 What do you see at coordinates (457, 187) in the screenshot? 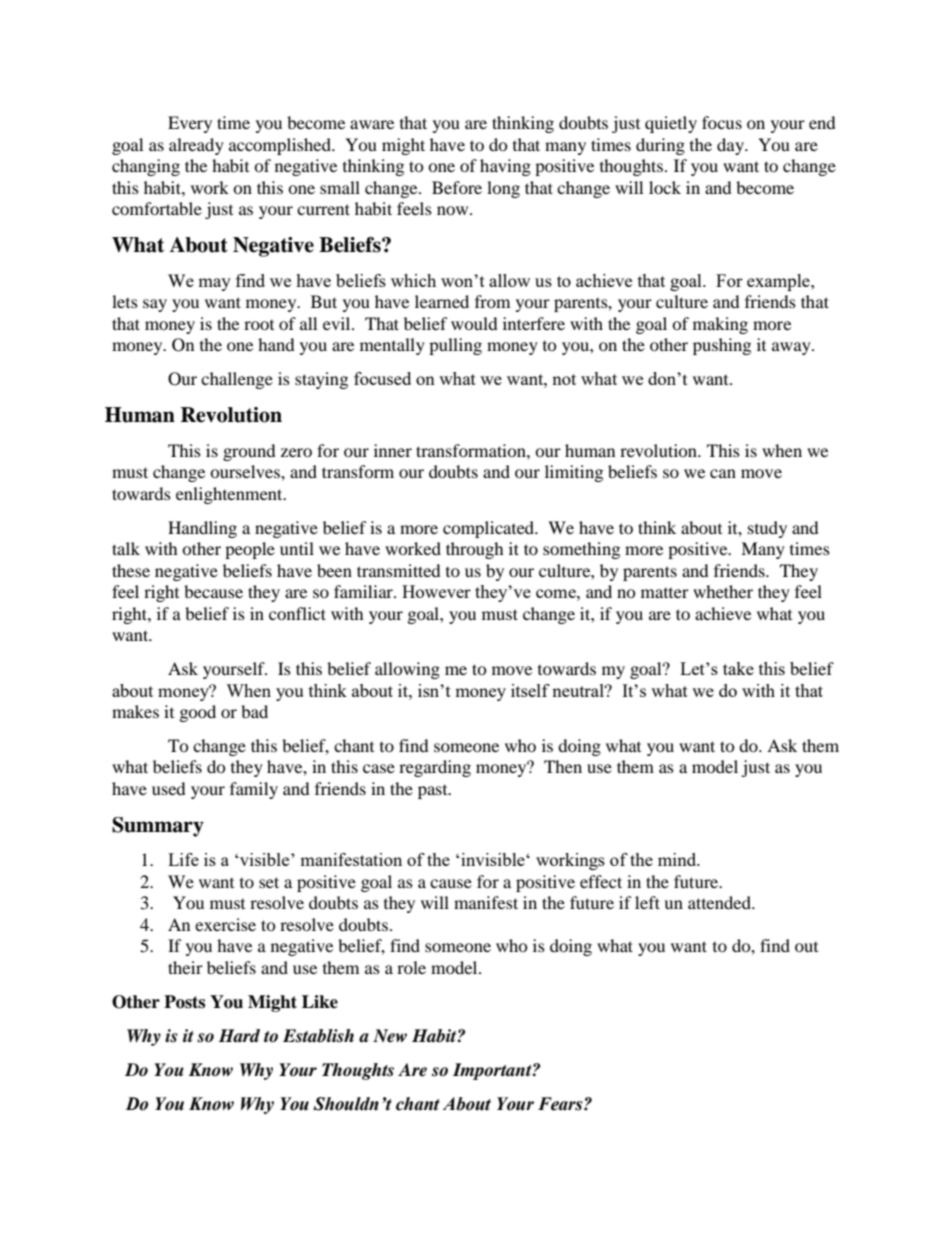
I see `Before` at bounding box center [457, 187].
